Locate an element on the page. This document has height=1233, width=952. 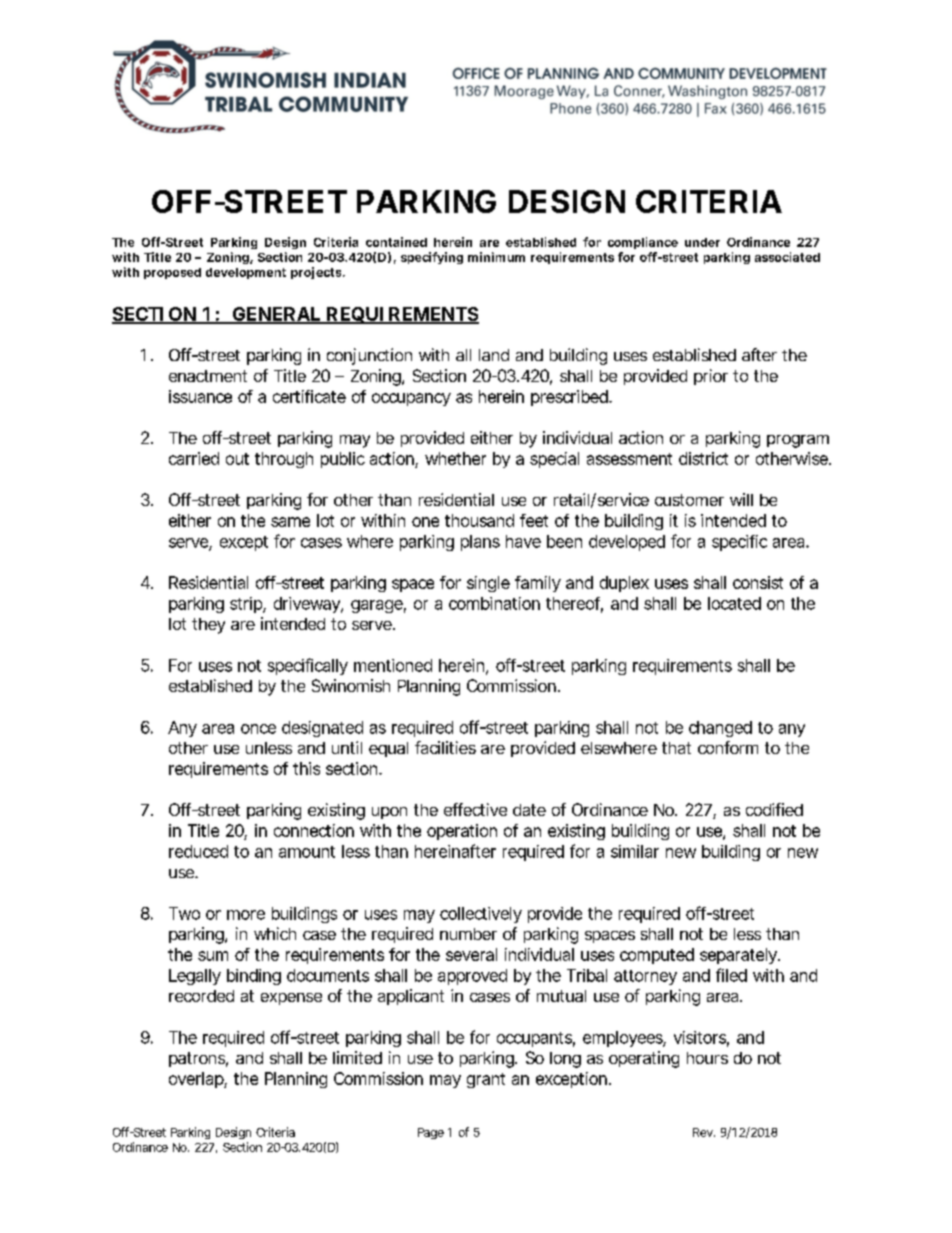
once is located at coordinates (258, 729).
